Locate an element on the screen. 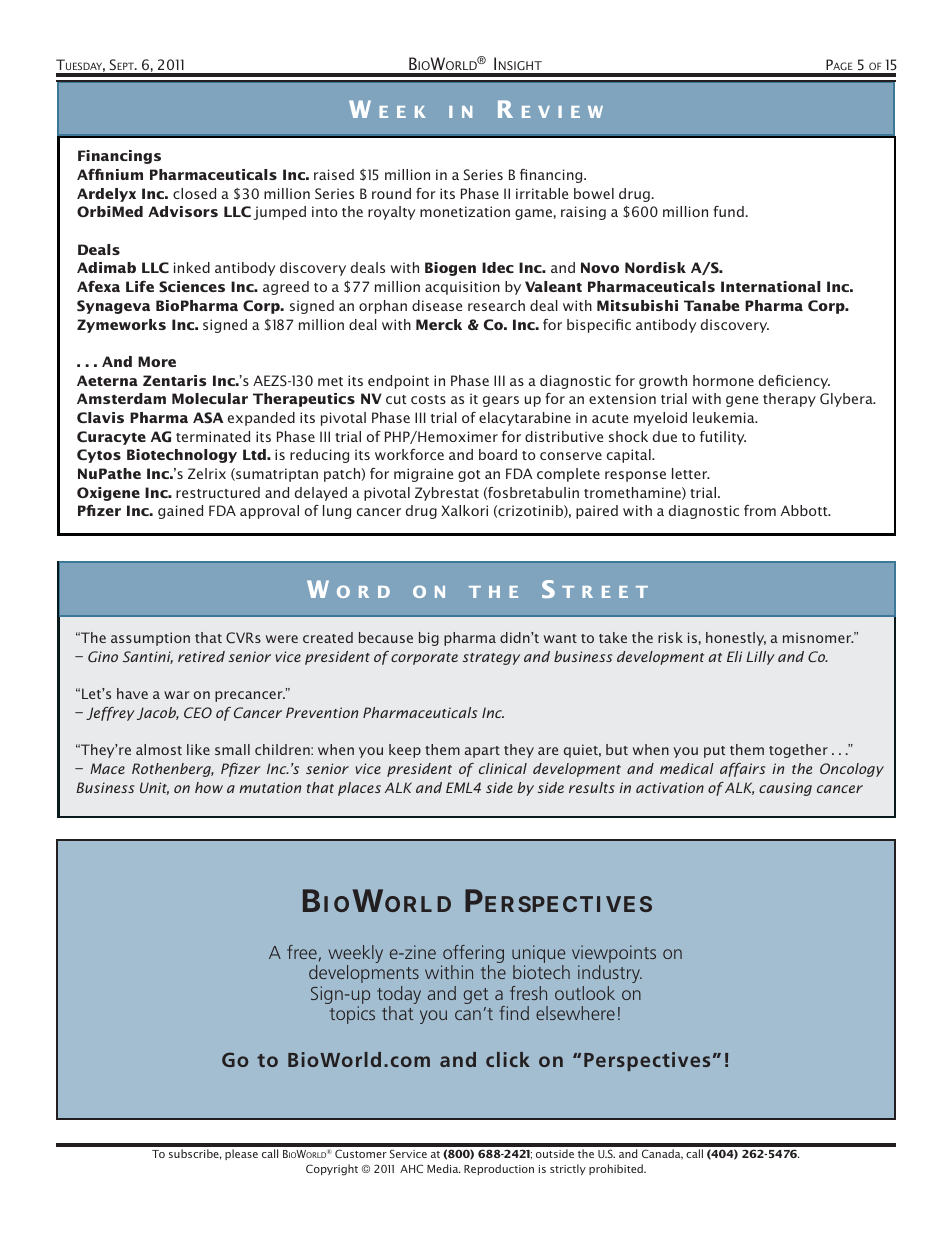  how is located at coordinates (209, 787).
